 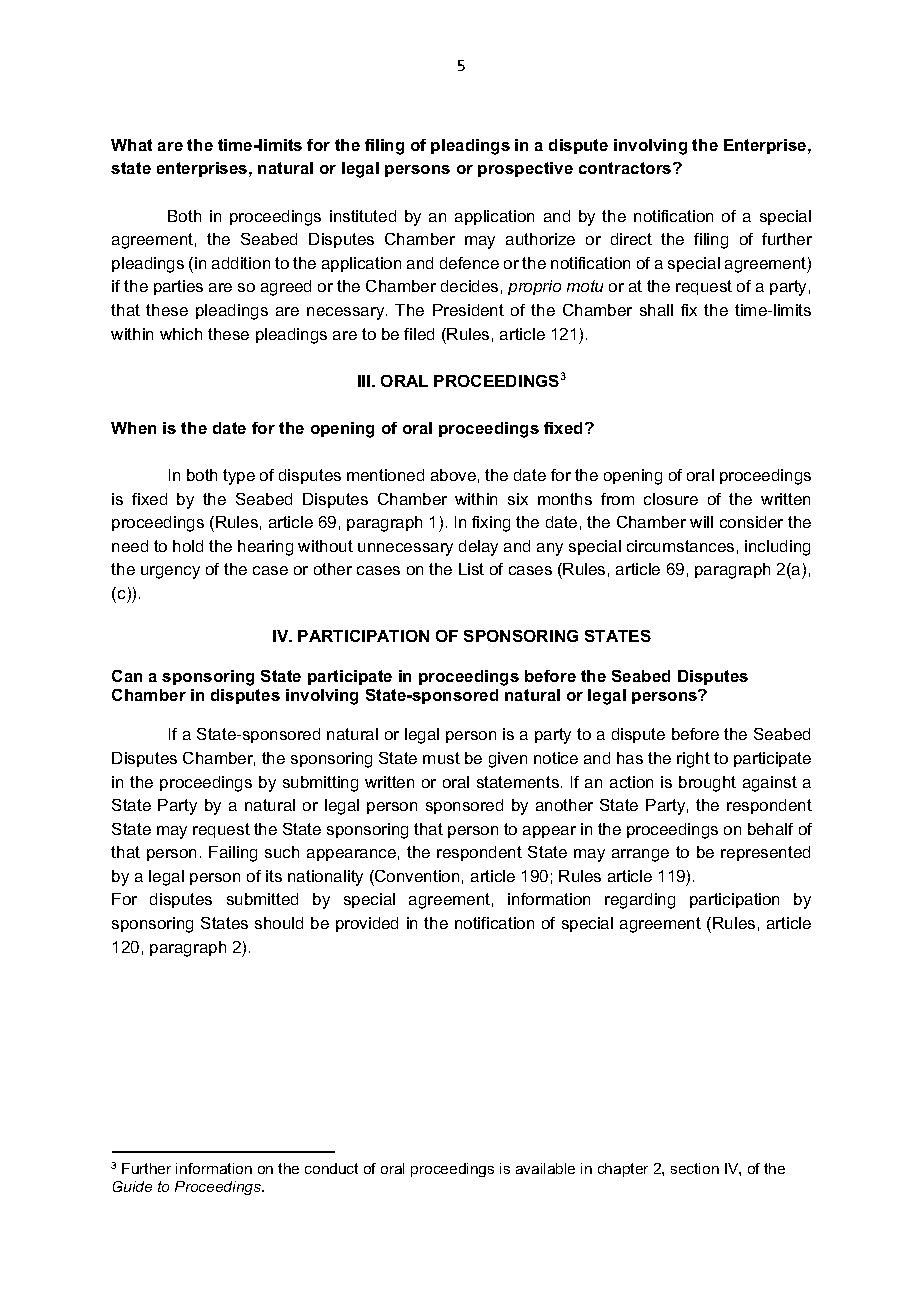 I want to click on prospective, so click(x=525, y=169).
